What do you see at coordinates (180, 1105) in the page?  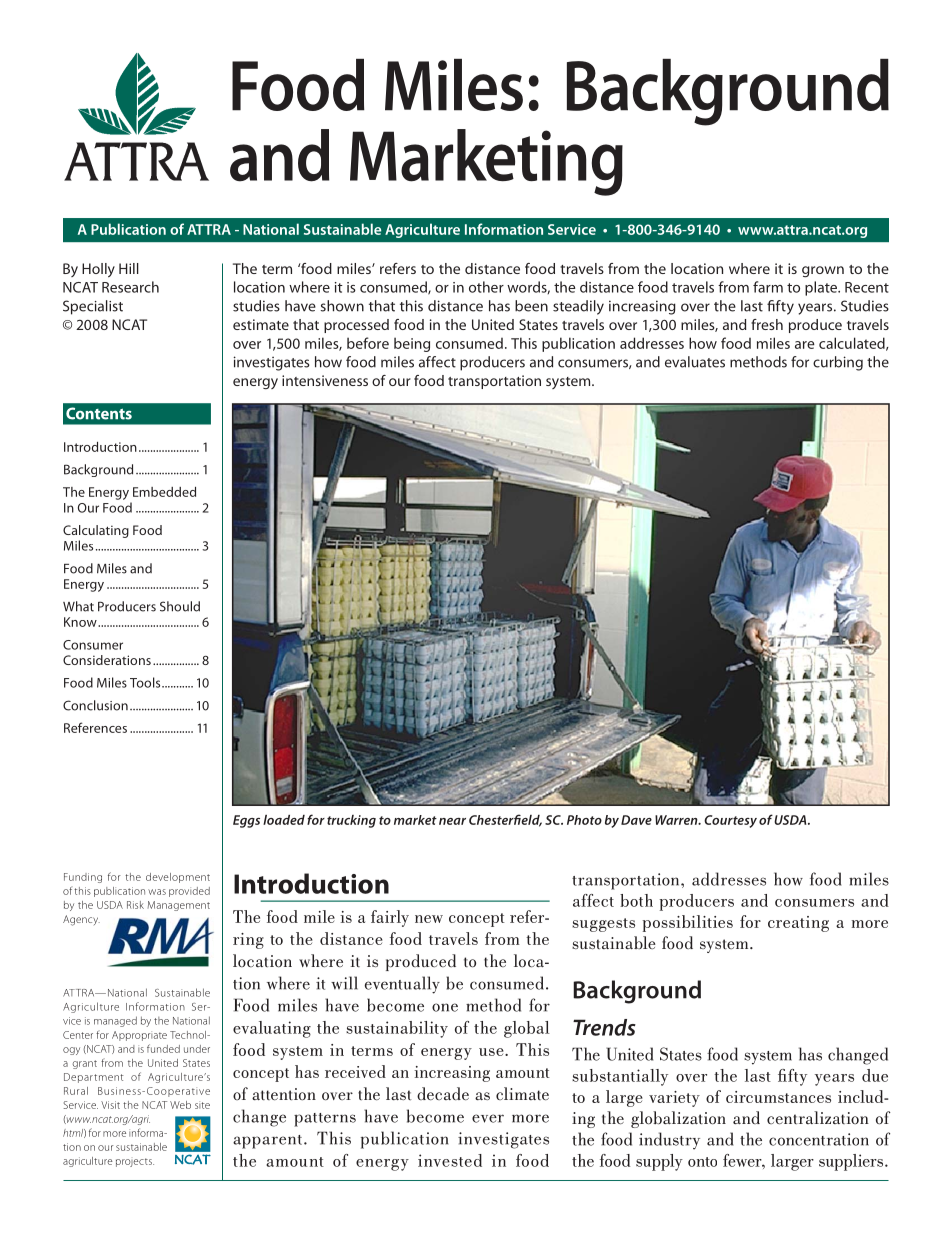 I see `Web` at bounding box center [180, 1105].
